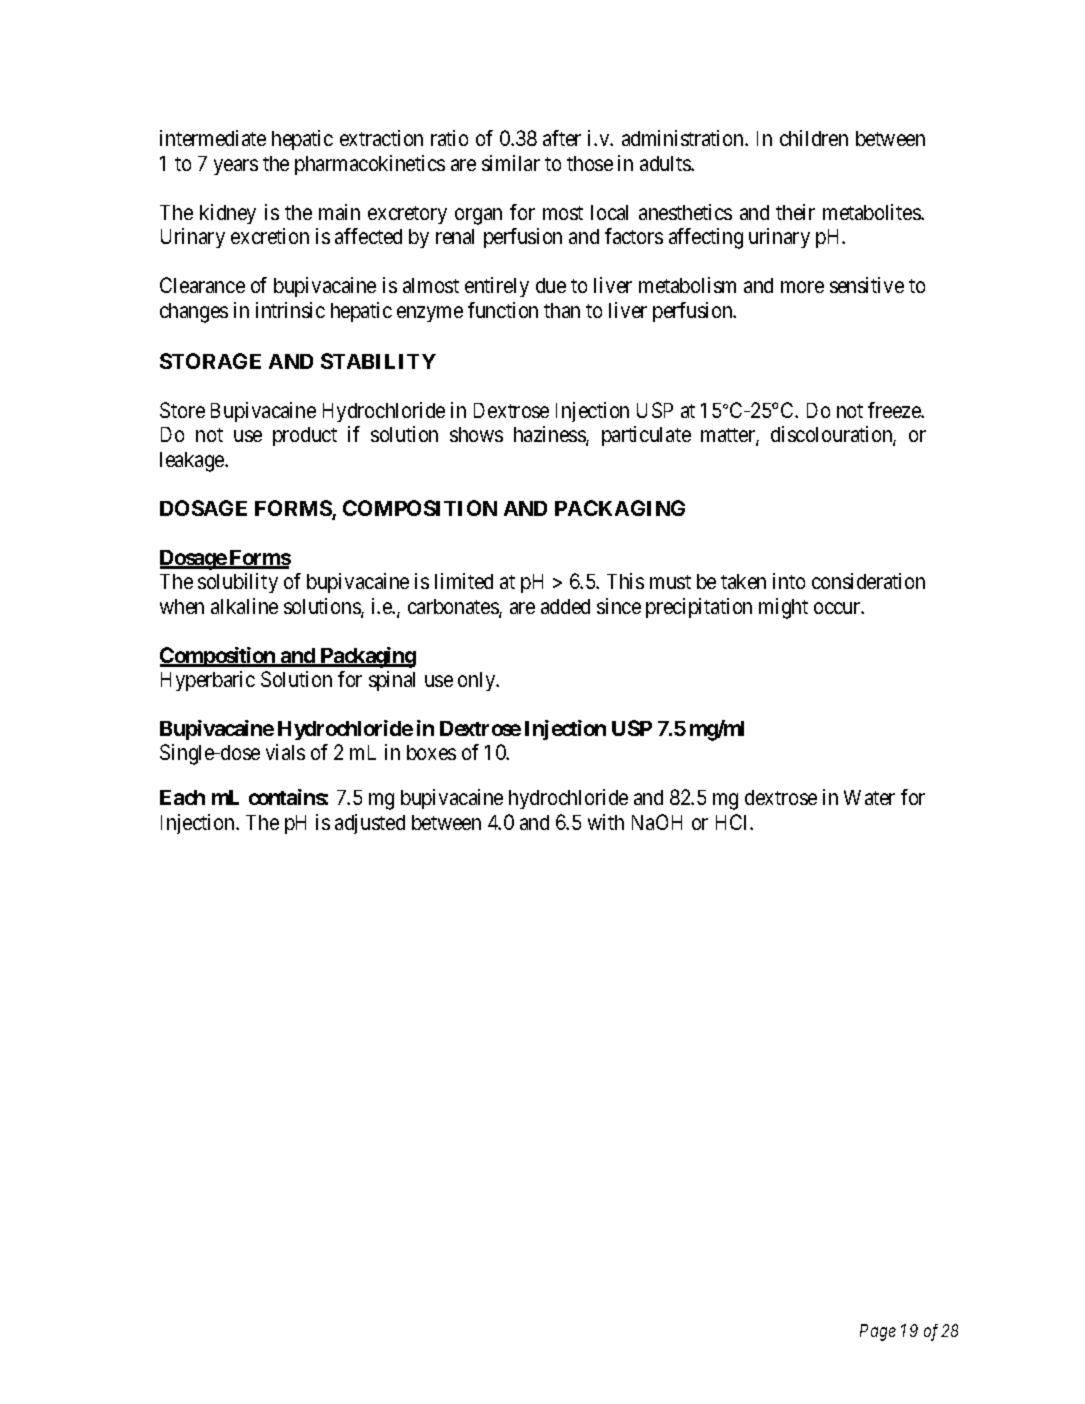 The width and height of the image is (1085, 1404). Describe the element at coordinates (511, 163) in the image. I see `similar` at that location.
